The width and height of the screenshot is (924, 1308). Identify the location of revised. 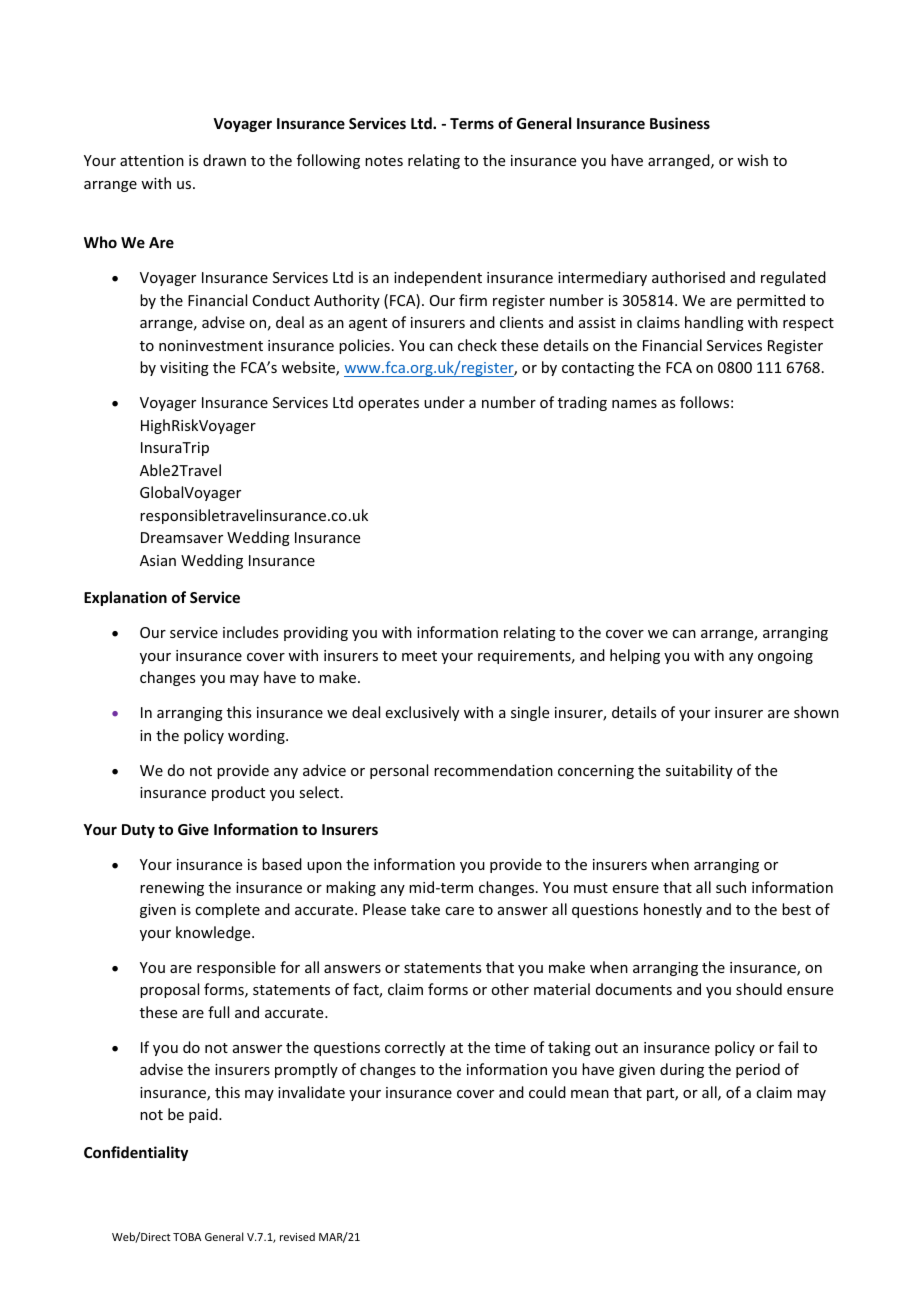
(297, 1236).
